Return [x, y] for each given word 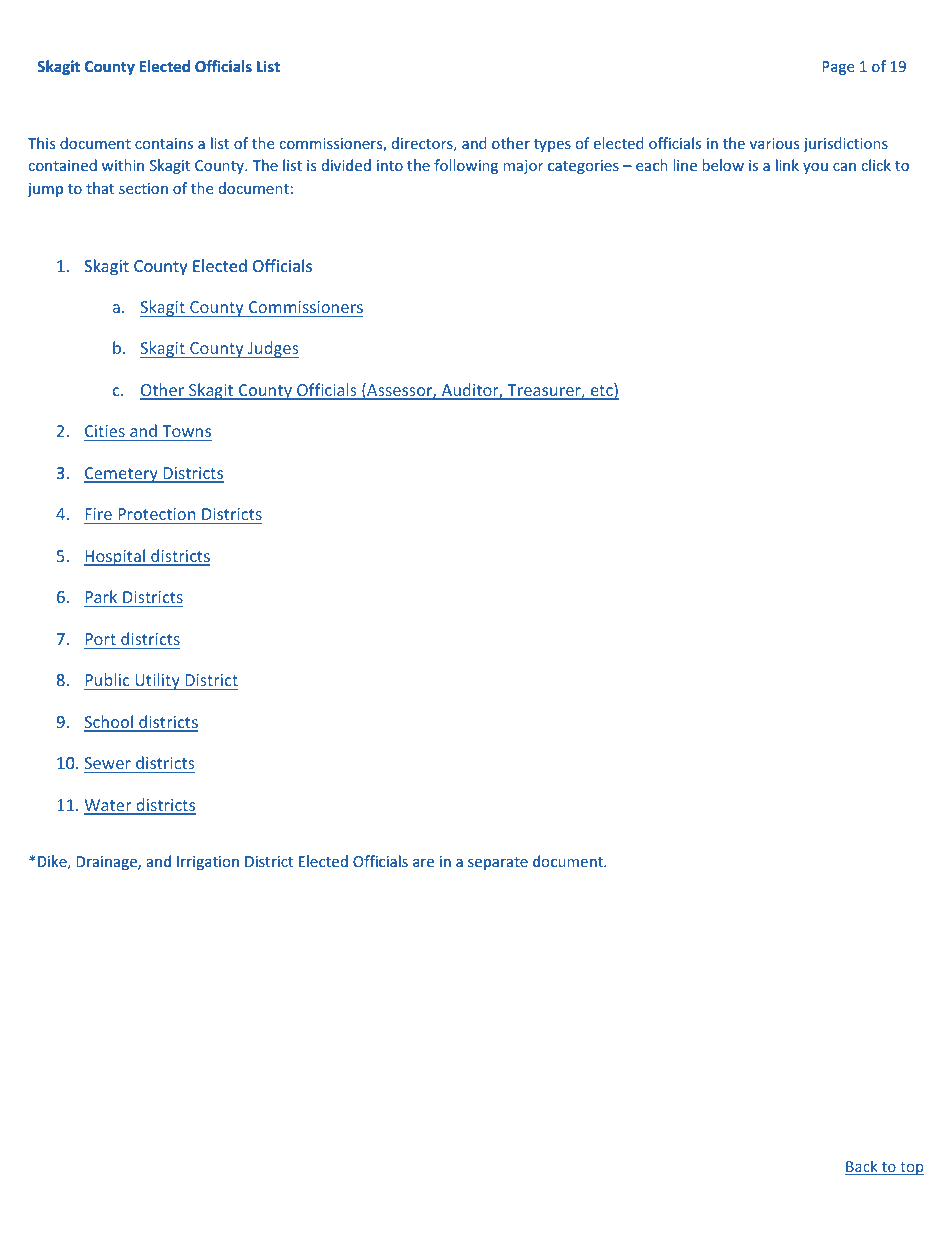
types [552, 145]
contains [164, 143]
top [911, 1168]
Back [862, 1167]
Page [838, 68]
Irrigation [208, 863]
